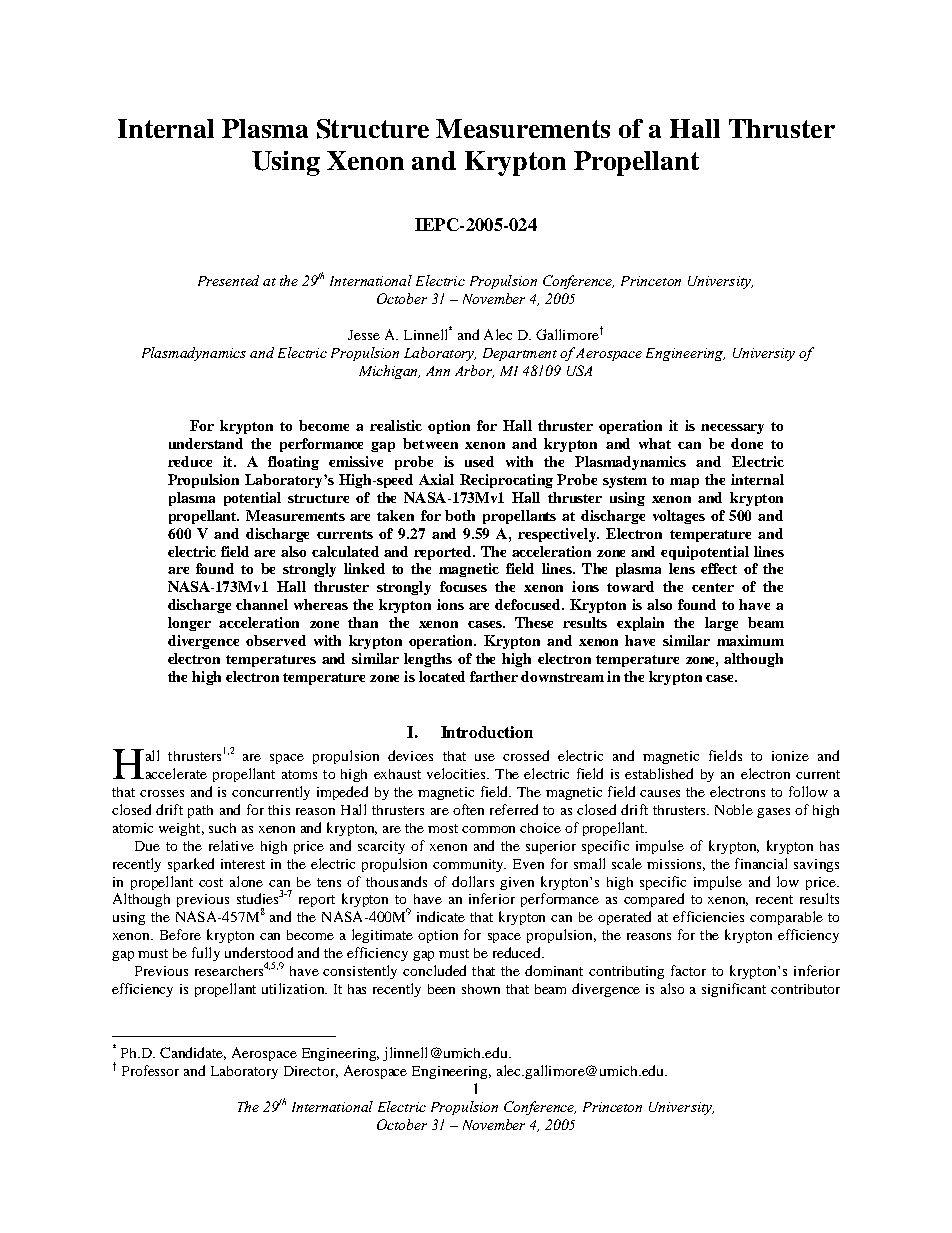  What do you see at coordinates (520, 354) in the screenshot?
I see `Department` at bounding box center [520, 354].
